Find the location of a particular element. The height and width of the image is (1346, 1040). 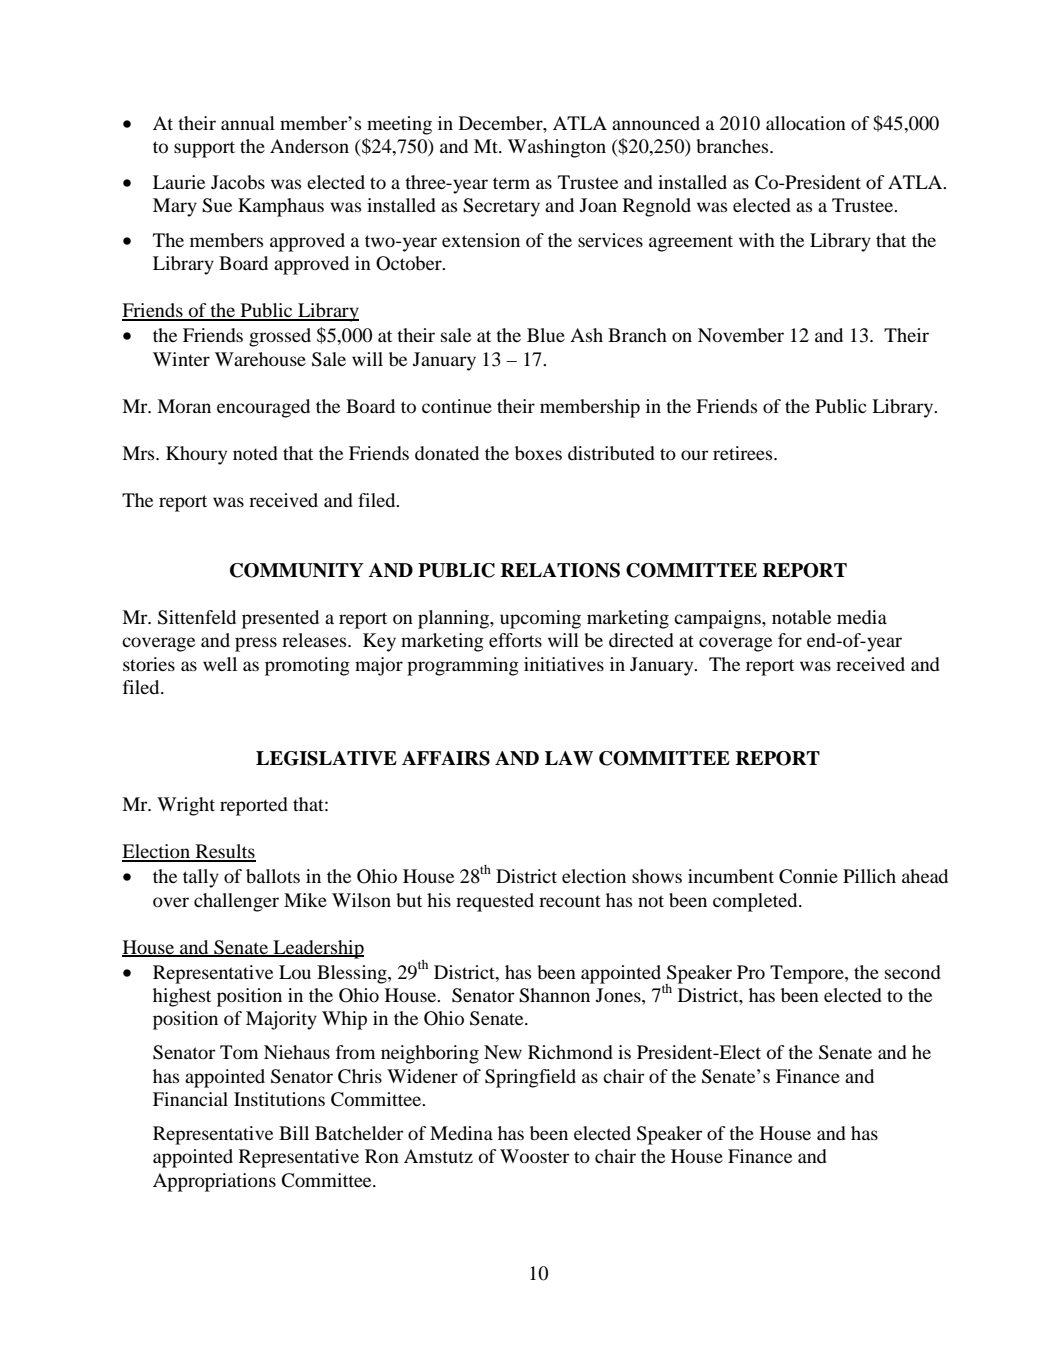

Washington is located at coordinates (557, 148).
